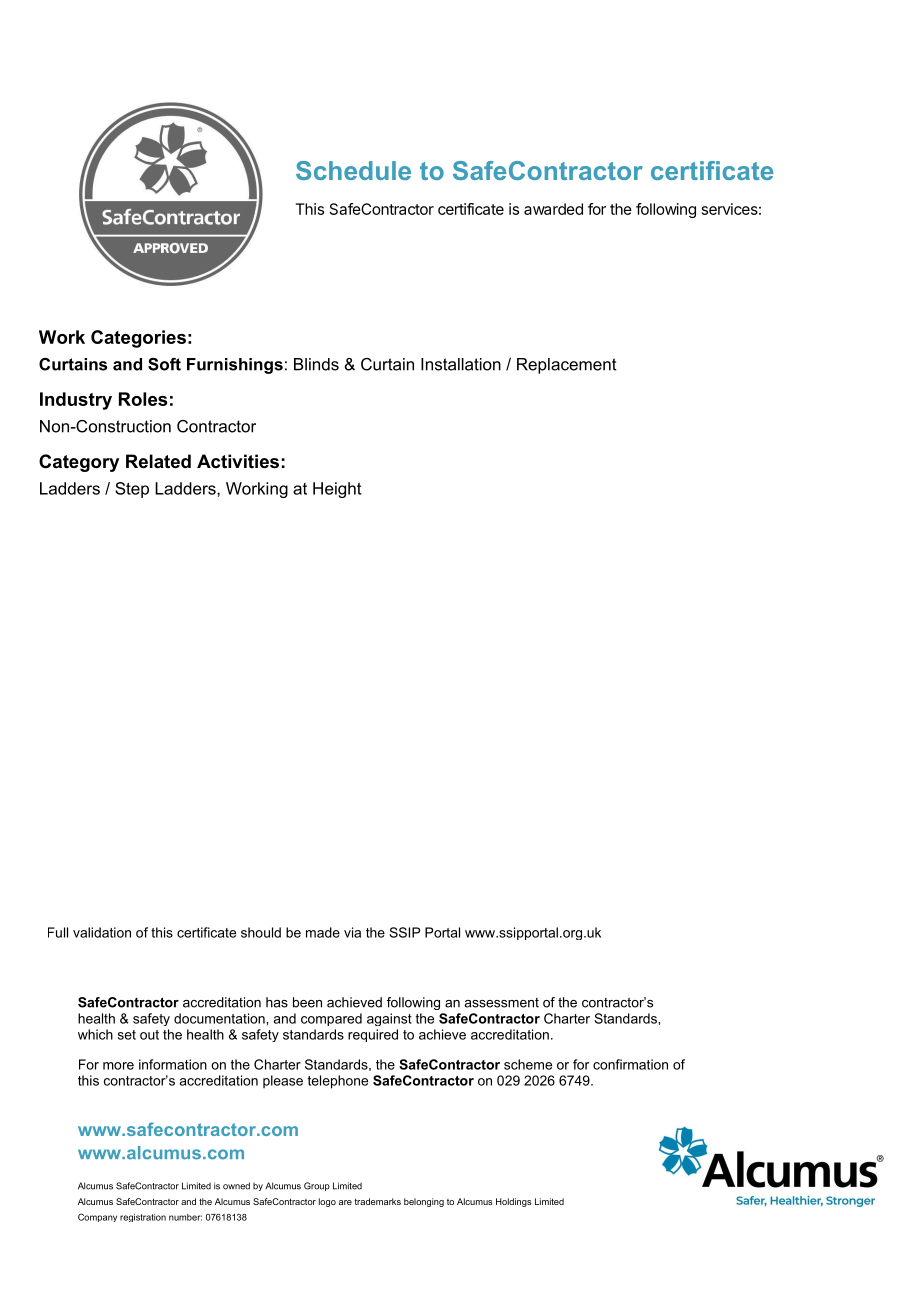 This screenshot has height=1308, width=924. What do you see at coordinates (567, 366) in the screenshot?
I see `Replacement` at bounding box center [567, 366].
